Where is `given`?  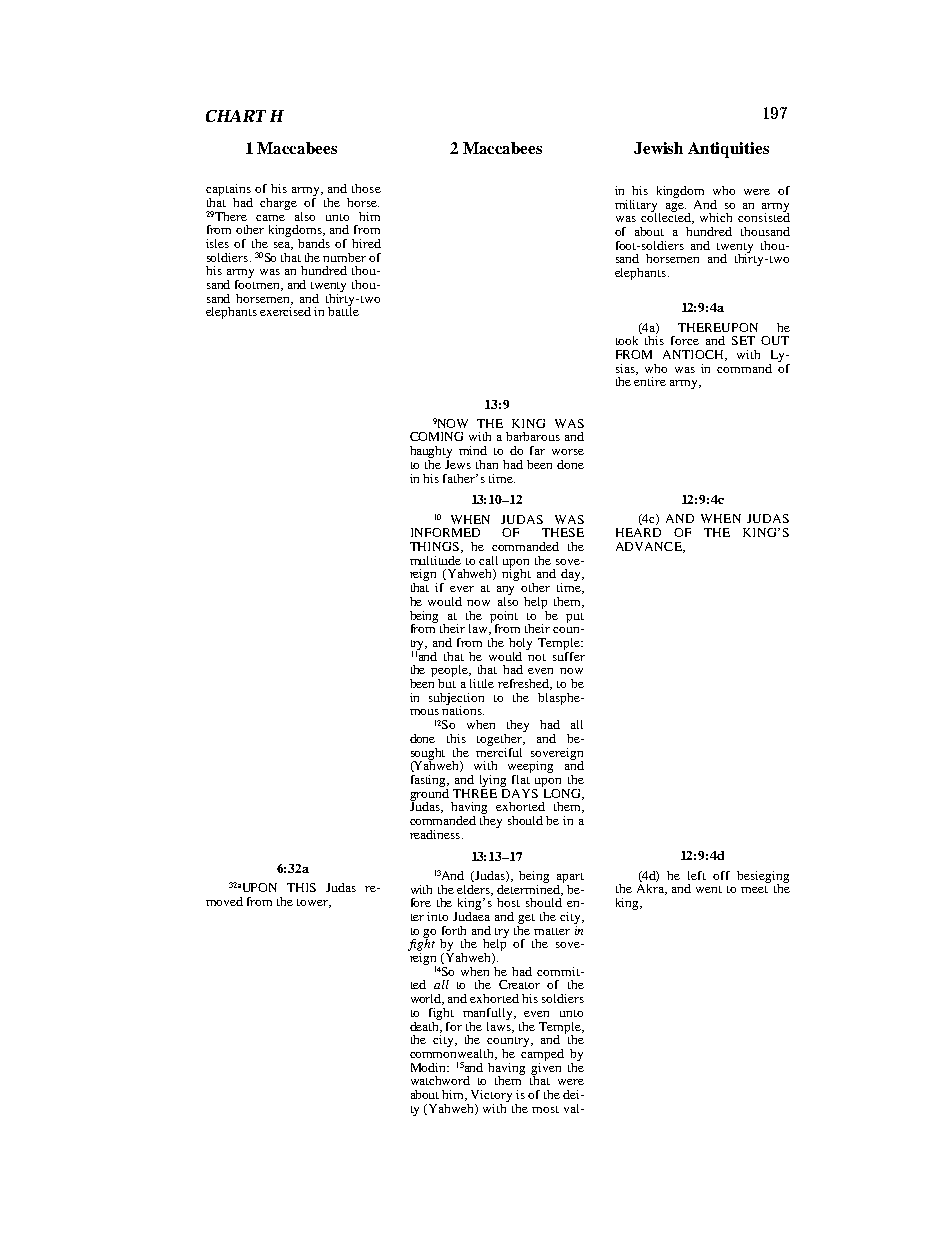 given is located at coordinates (546, 1068).
